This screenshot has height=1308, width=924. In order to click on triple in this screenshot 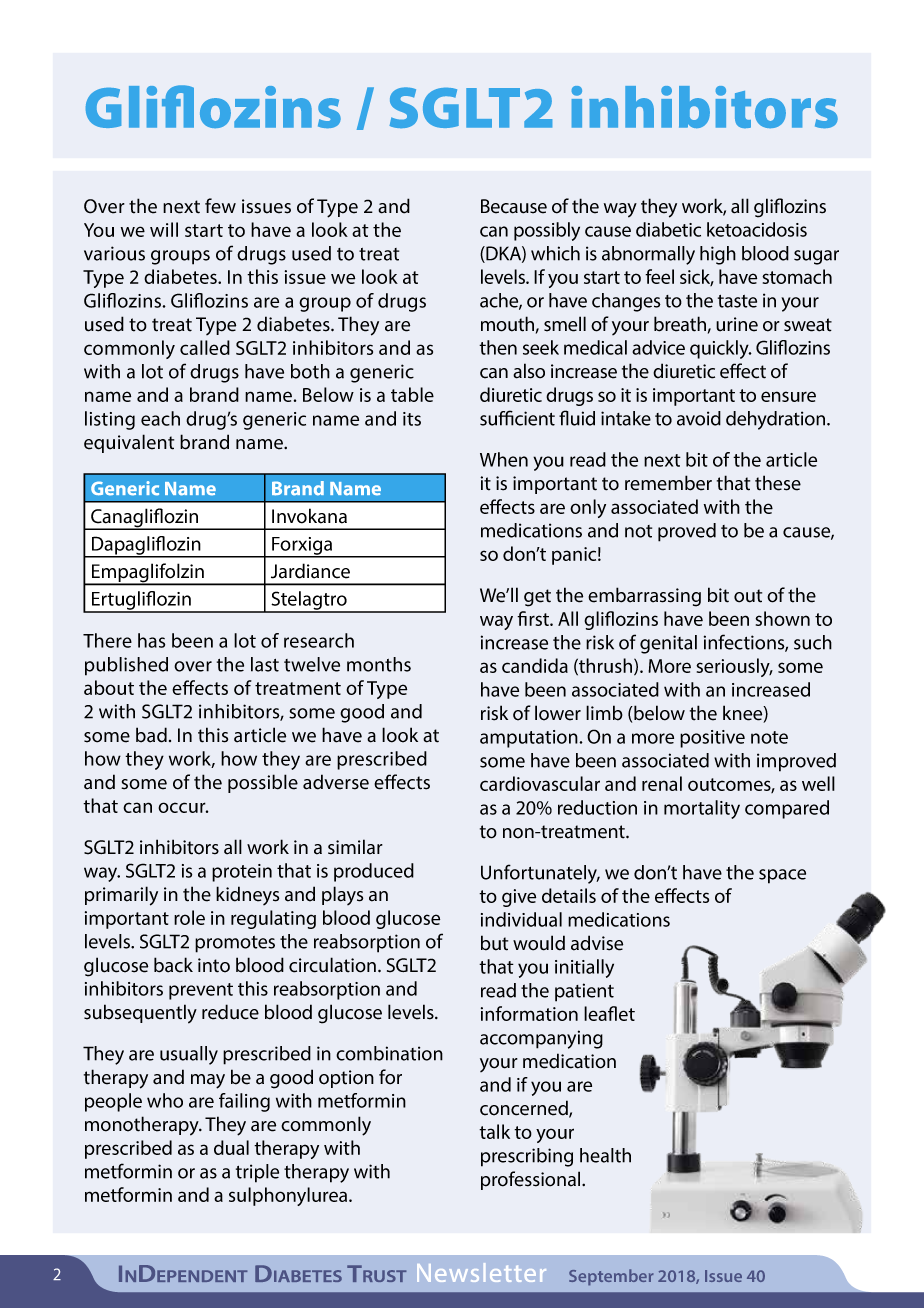, I will do `click(257, 1173)`.
